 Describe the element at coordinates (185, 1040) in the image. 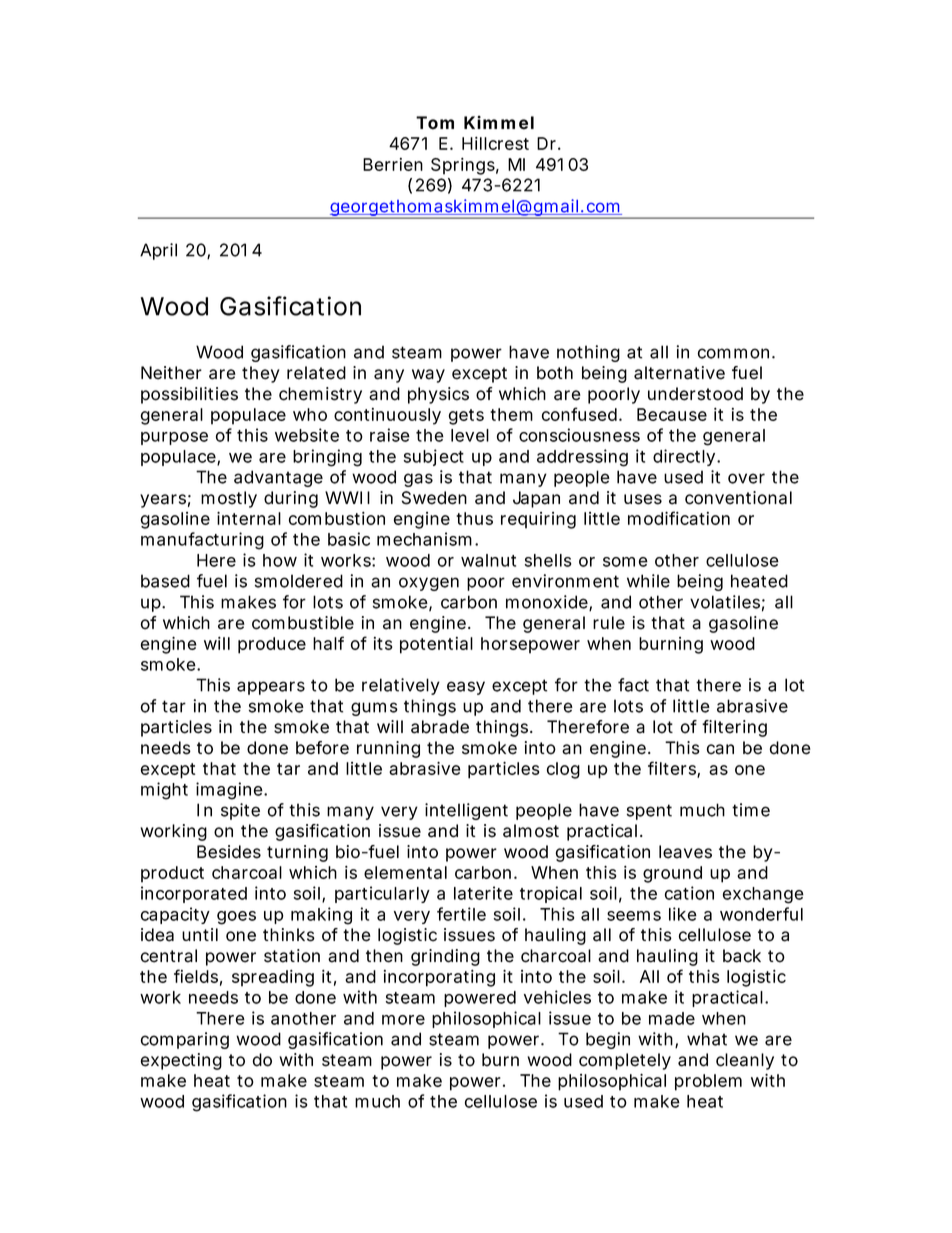

I see `comparing` at that location.
